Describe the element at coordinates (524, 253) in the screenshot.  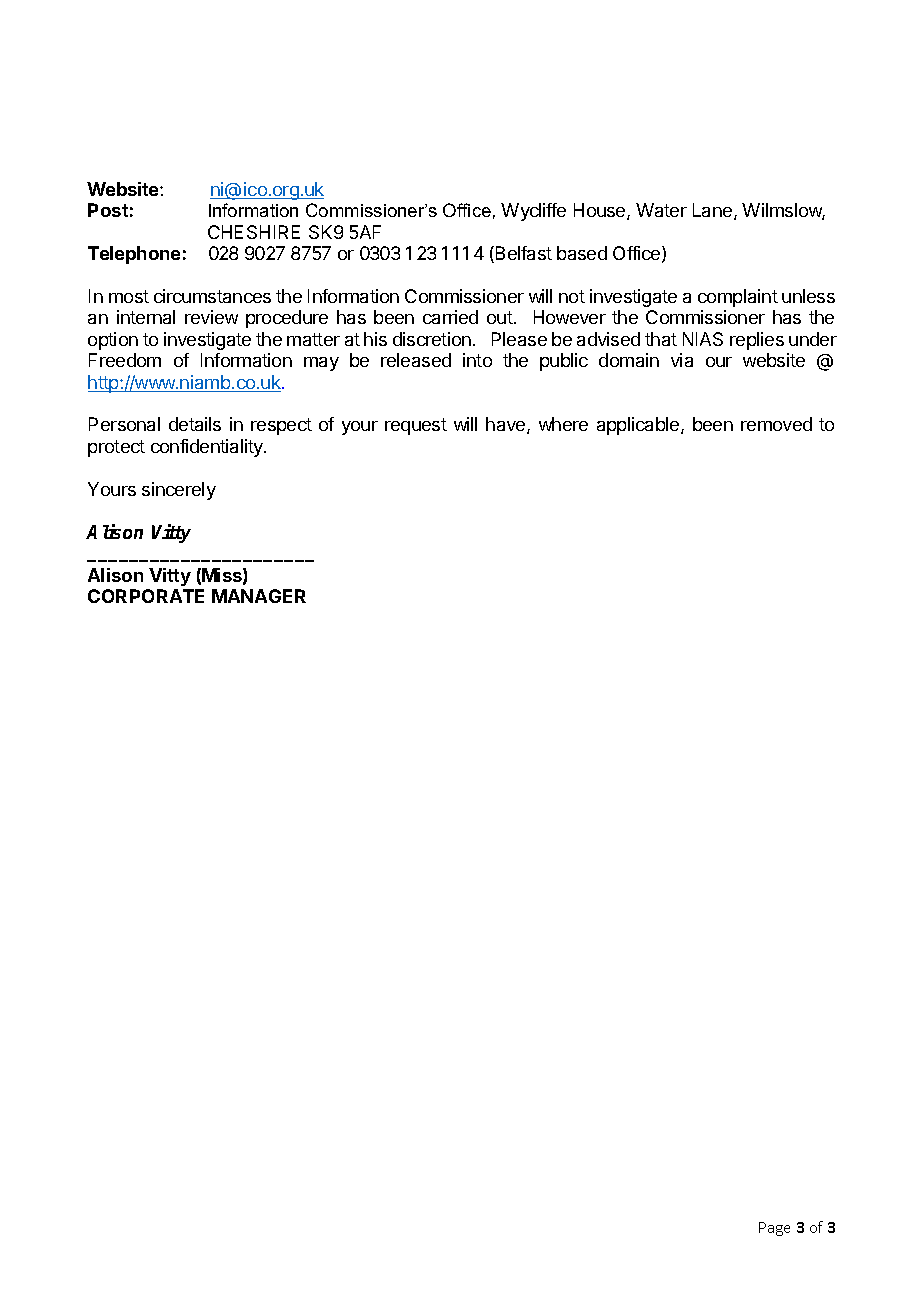
I see `Belfast` at that location.
